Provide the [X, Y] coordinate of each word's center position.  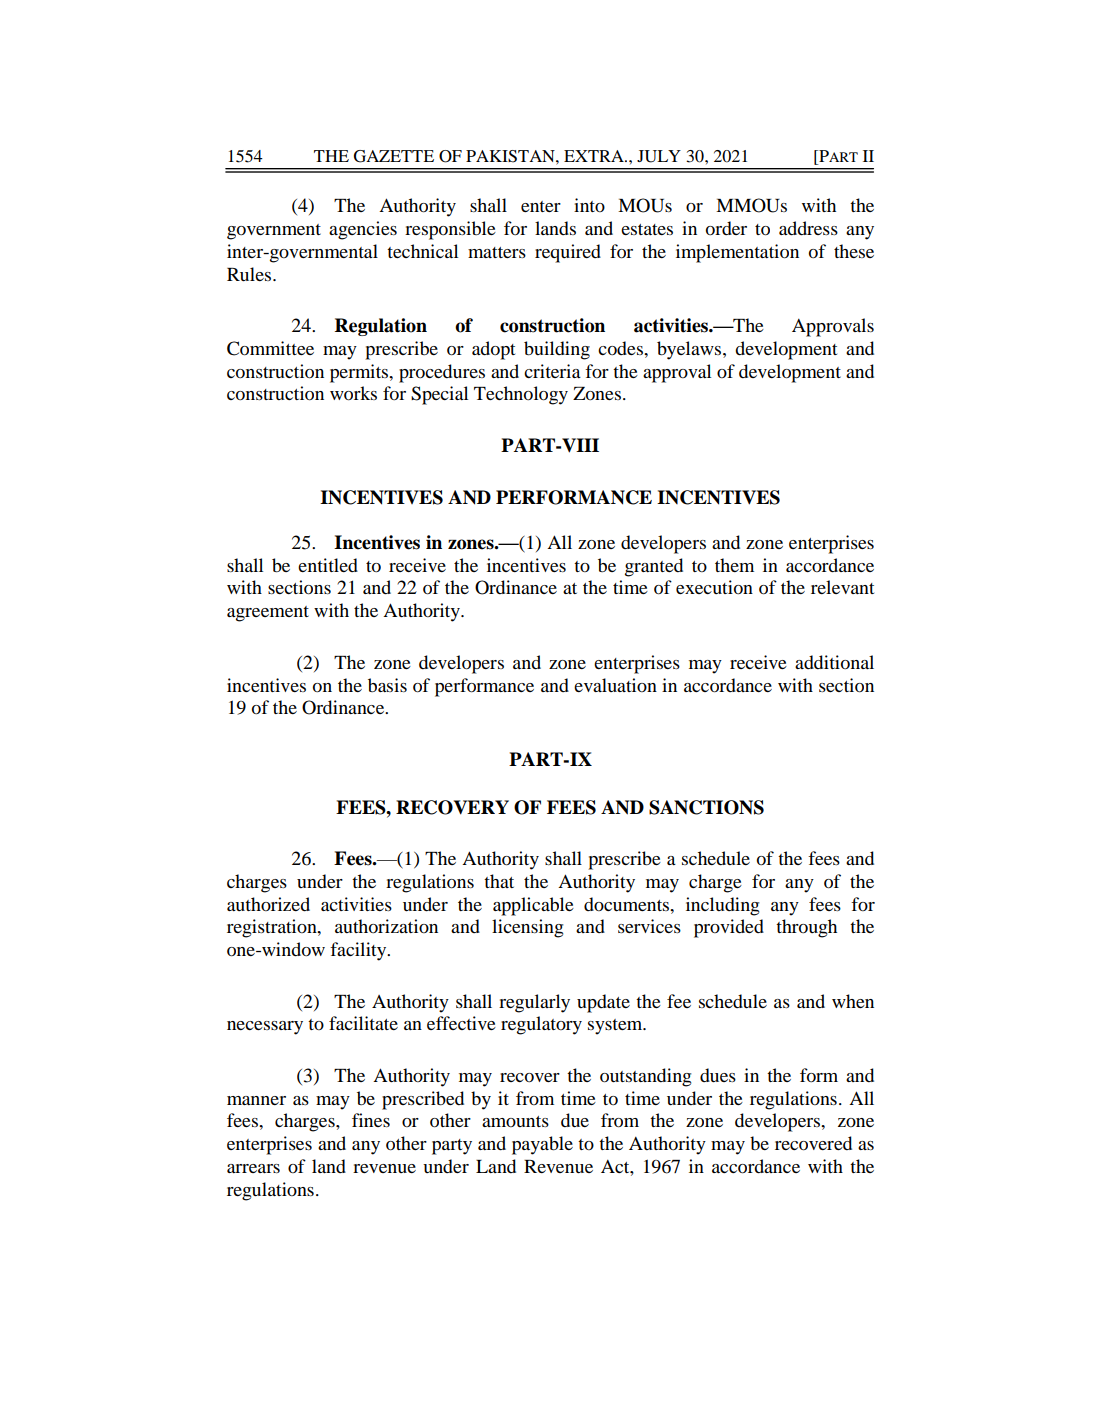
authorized [268, 904]
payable [542, 1145]
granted [654, 567]
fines [371, 1120]
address [808, 228]
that [499, 881]
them [734, 565]
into [589, 205]
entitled [328, 565]
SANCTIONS [706, 807]
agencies [363, 230]
